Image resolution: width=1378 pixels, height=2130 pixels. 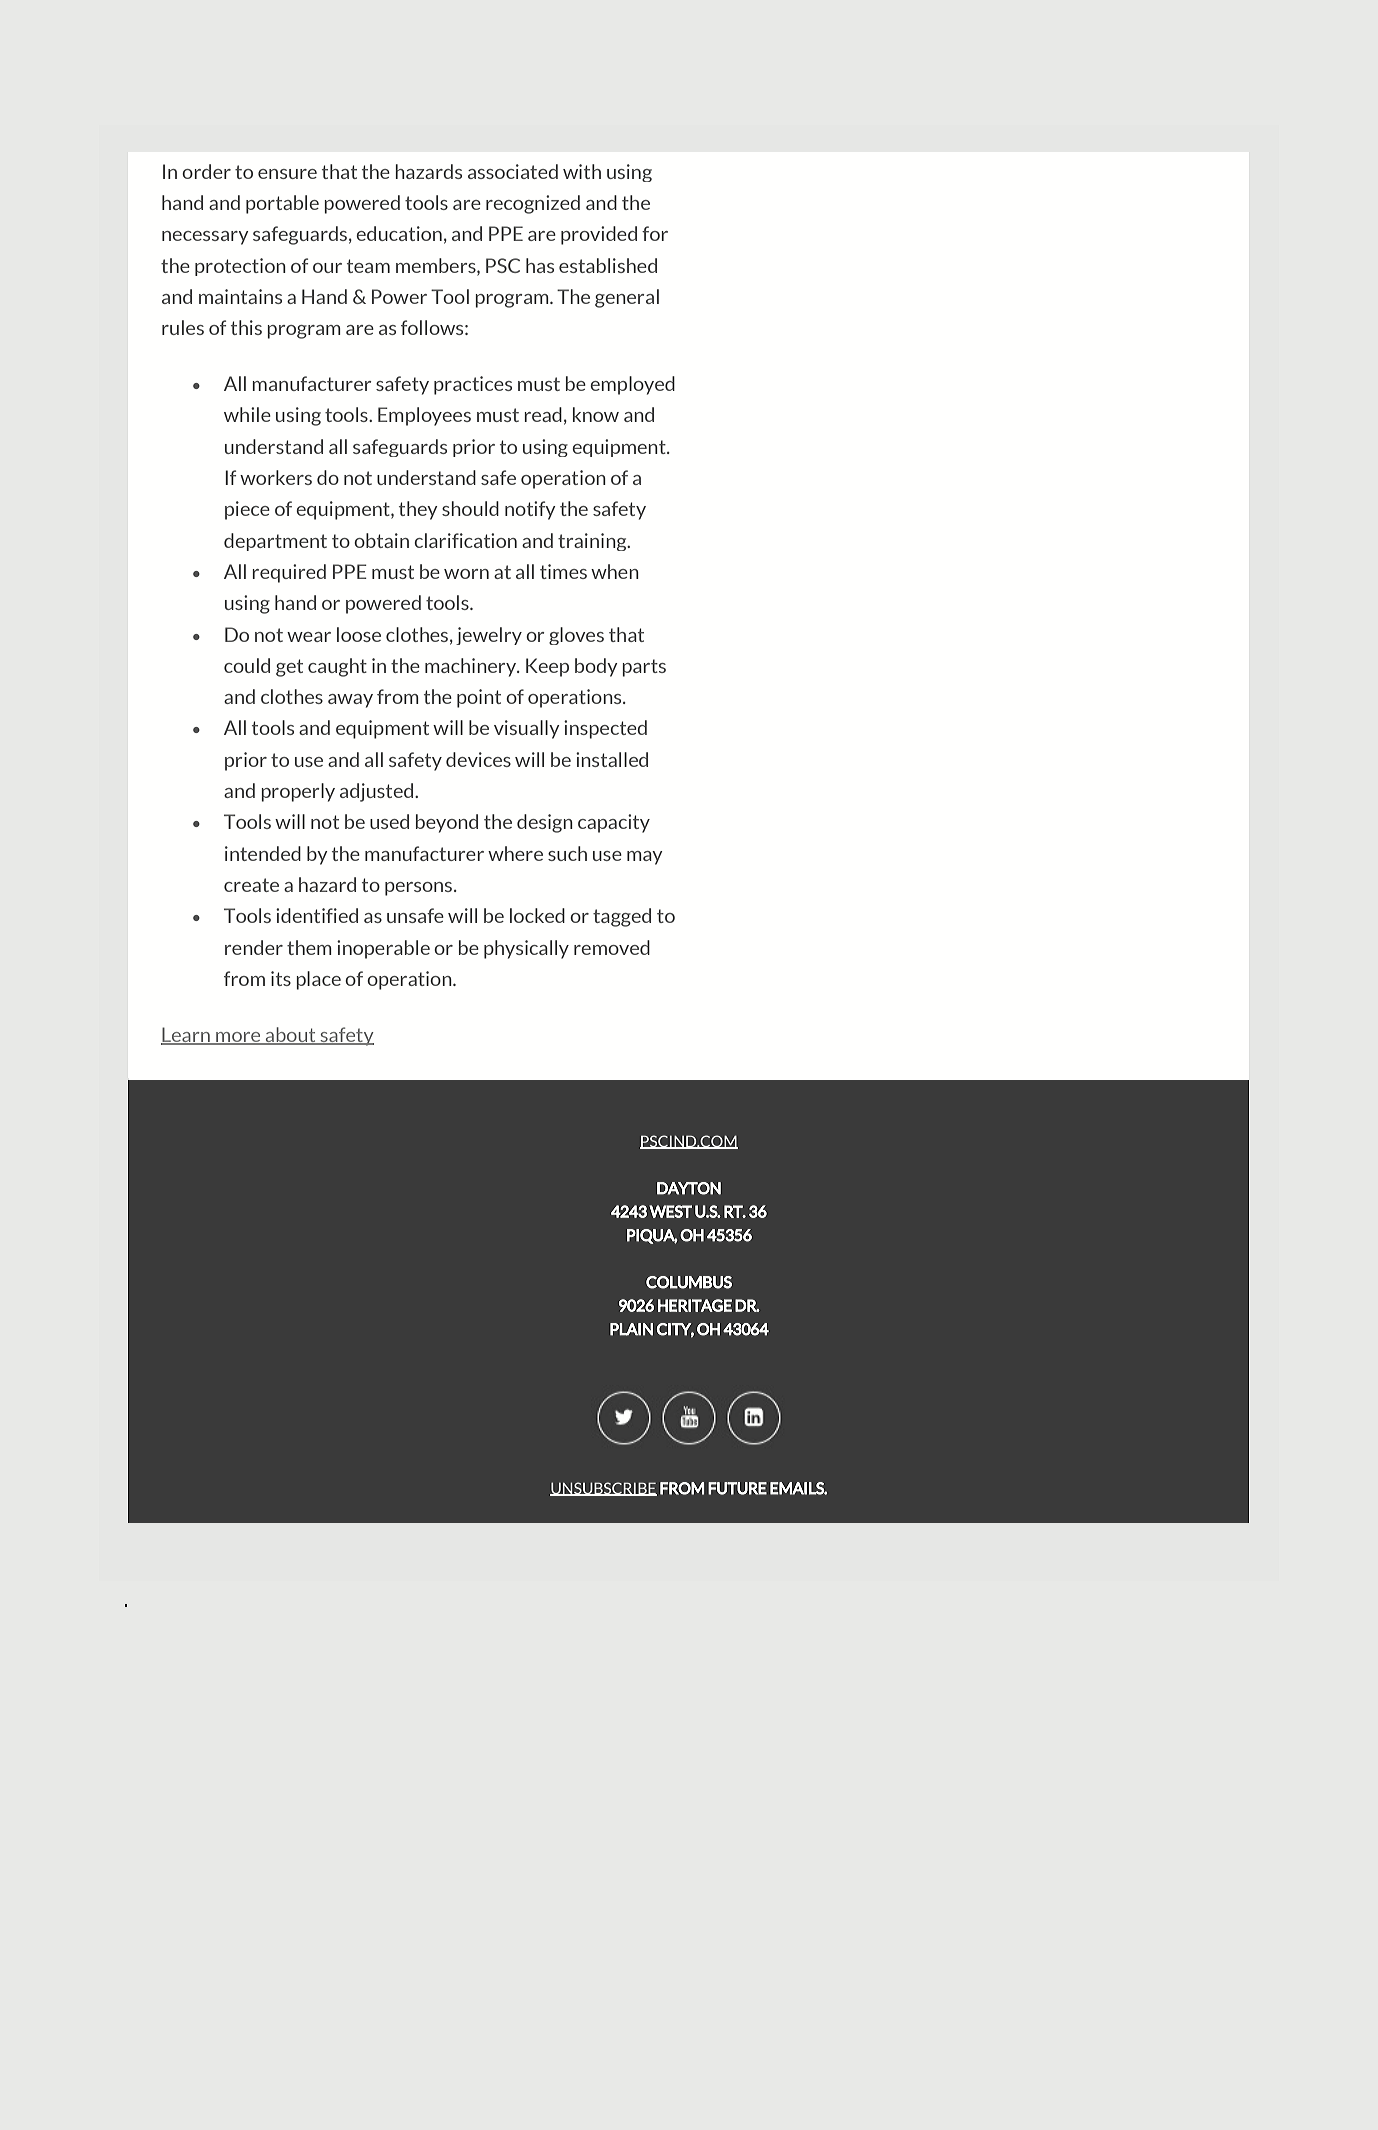 What do you see at coordinates (291, 1035) in the document?
I see `about` at bounding box center [291, 1035].
